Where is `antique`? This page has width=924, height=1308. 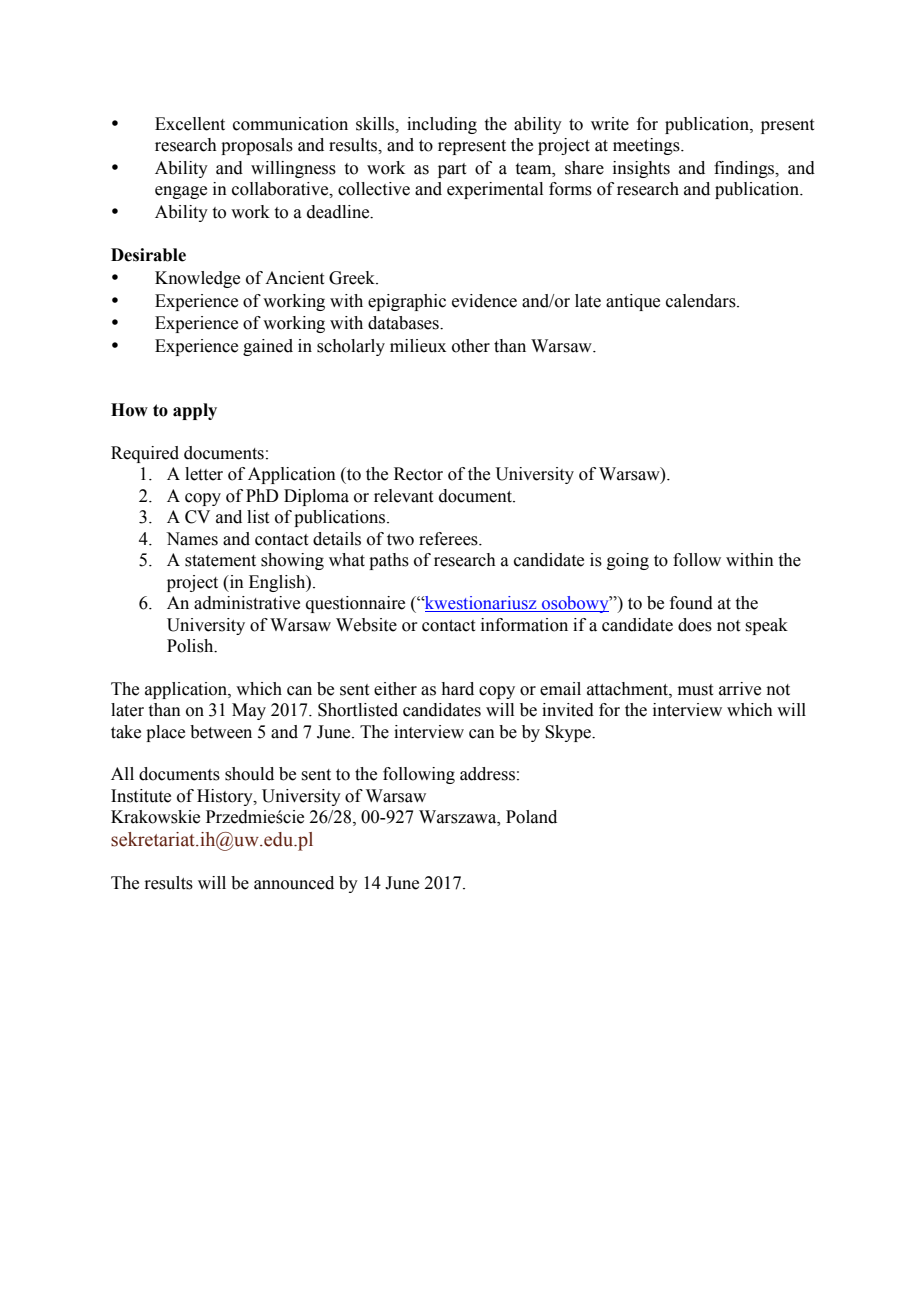 antique is located at coordinates (633, 302).
